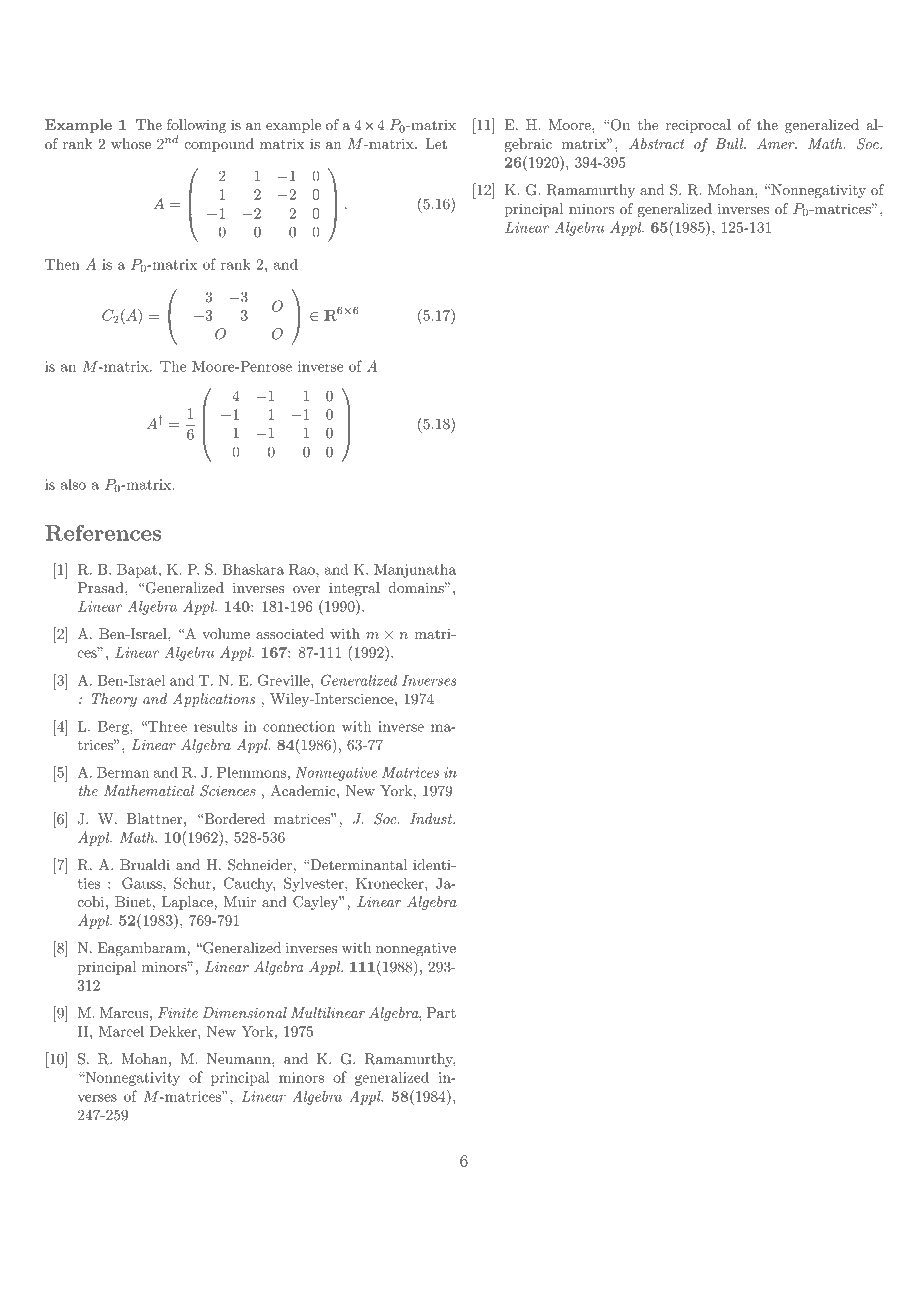 This screenshot has width=924, height=1308. What do you see at coordinates (303, 569) in the screenshot?
I see `Rao` at bounding box center [303, 569].
